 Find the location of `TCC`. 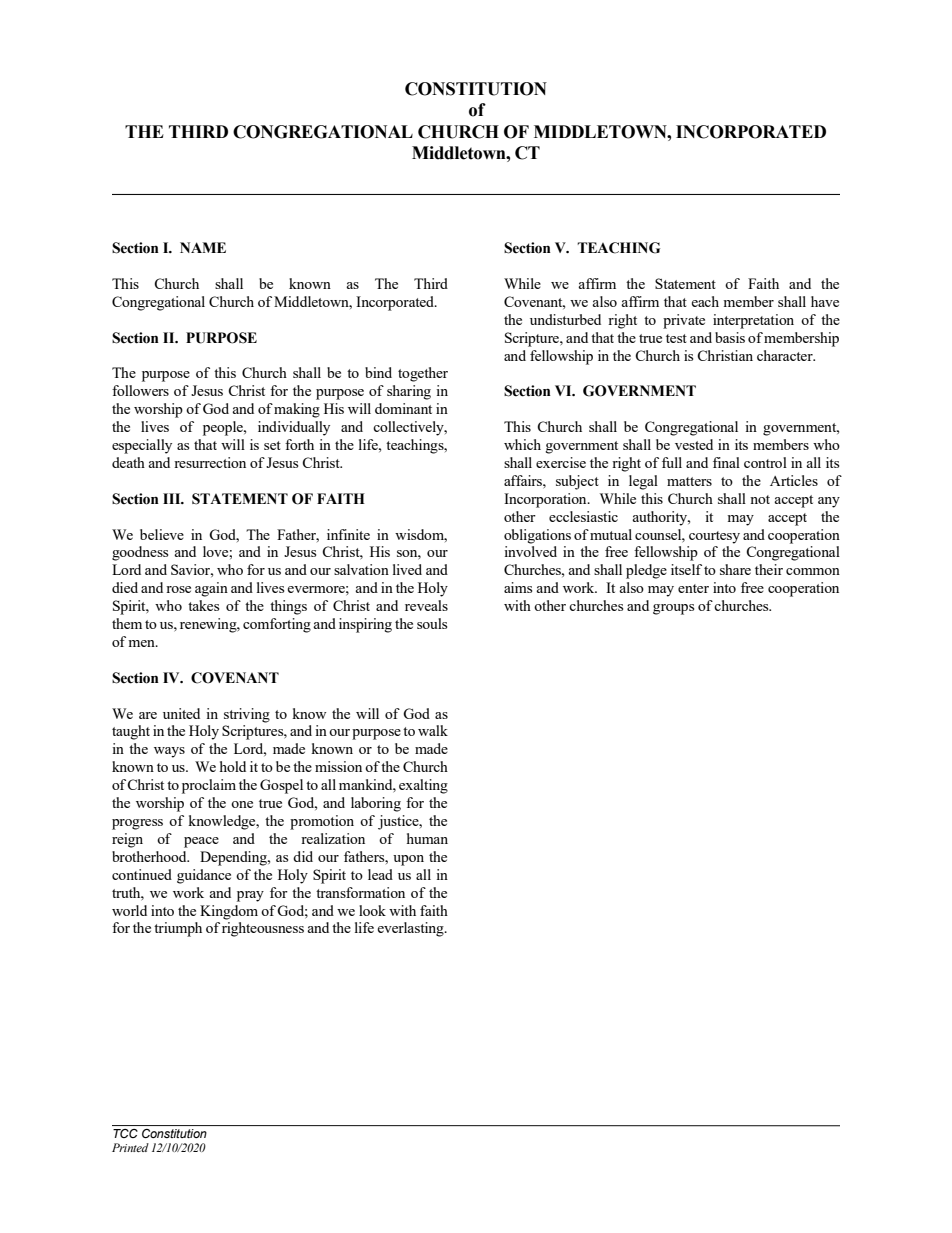

TCC is located at coordinates (125, 1133).
